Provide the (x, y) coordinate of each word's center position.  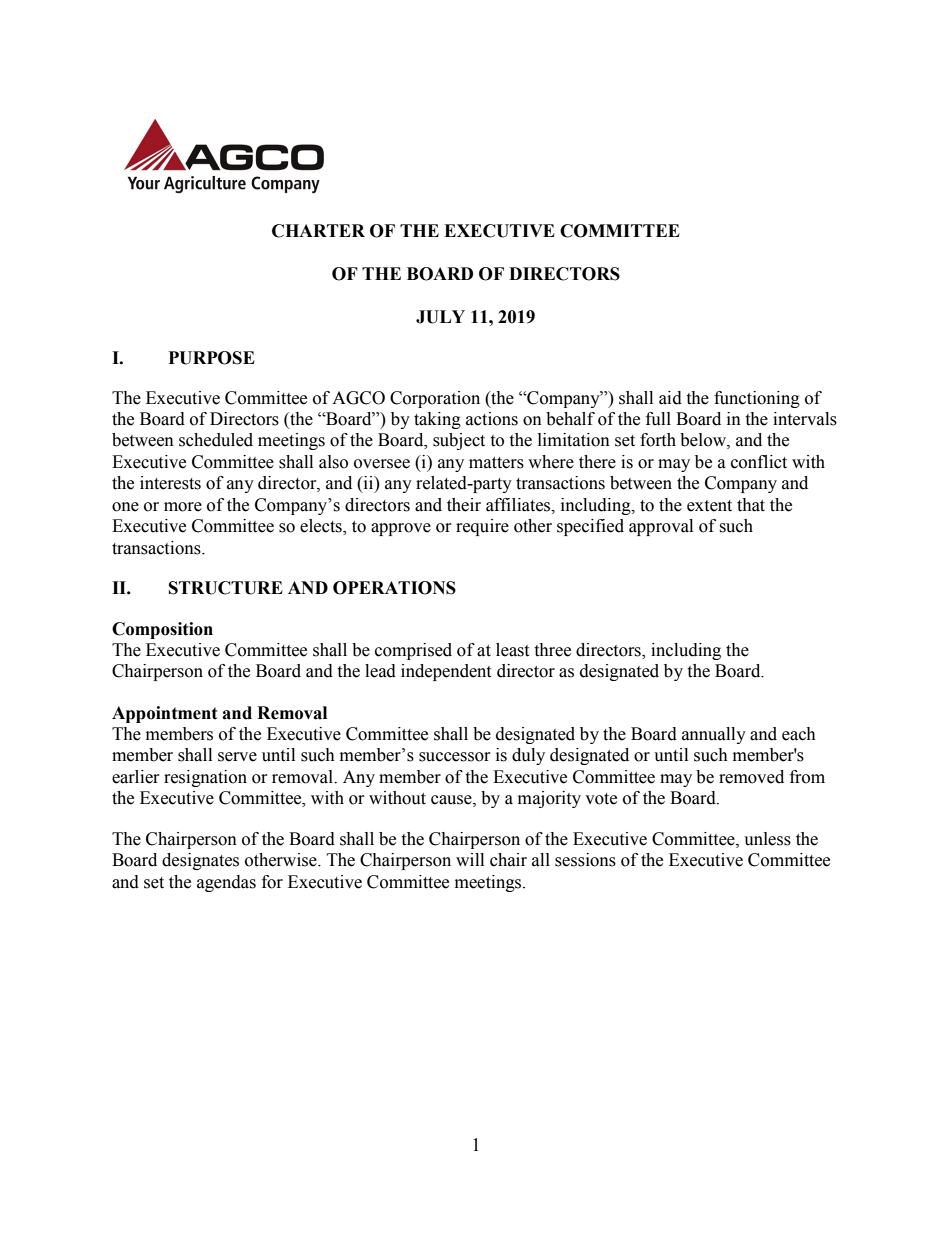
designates (200, 861)
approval (661, 527)
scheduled (216, 440)
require (482, 527)
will (470, 859)
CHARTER (318, 231)
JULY (440, 317)
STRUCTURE (226, 588)
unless (767, 839)
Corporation (435, 399)
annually (714, 735)
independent (446, 672)
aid (670, 398)
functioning (757, 399)
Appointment (165, 714)
